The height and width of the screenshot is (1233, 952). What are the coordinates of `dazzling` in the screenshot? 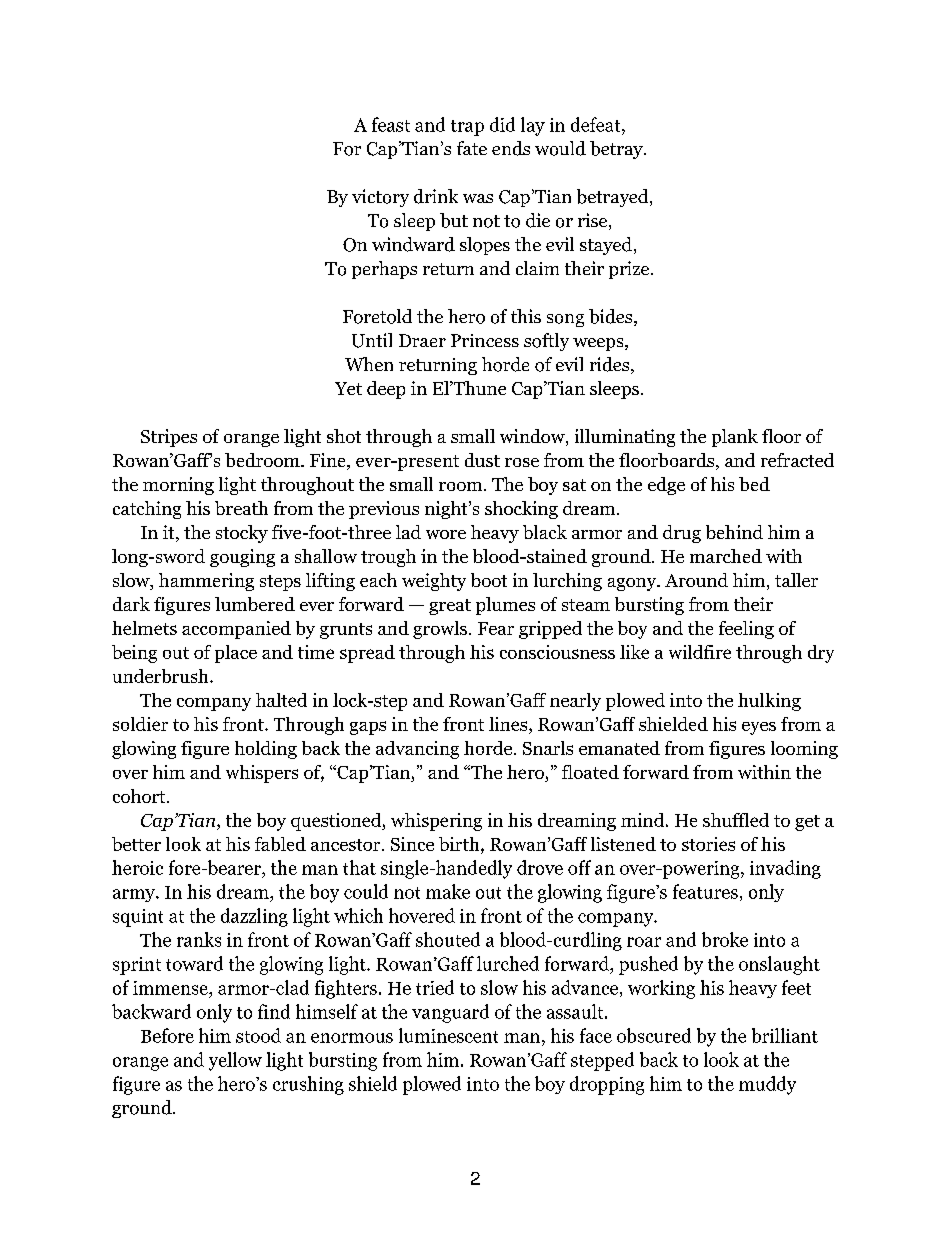 It's located at (254, 917).
